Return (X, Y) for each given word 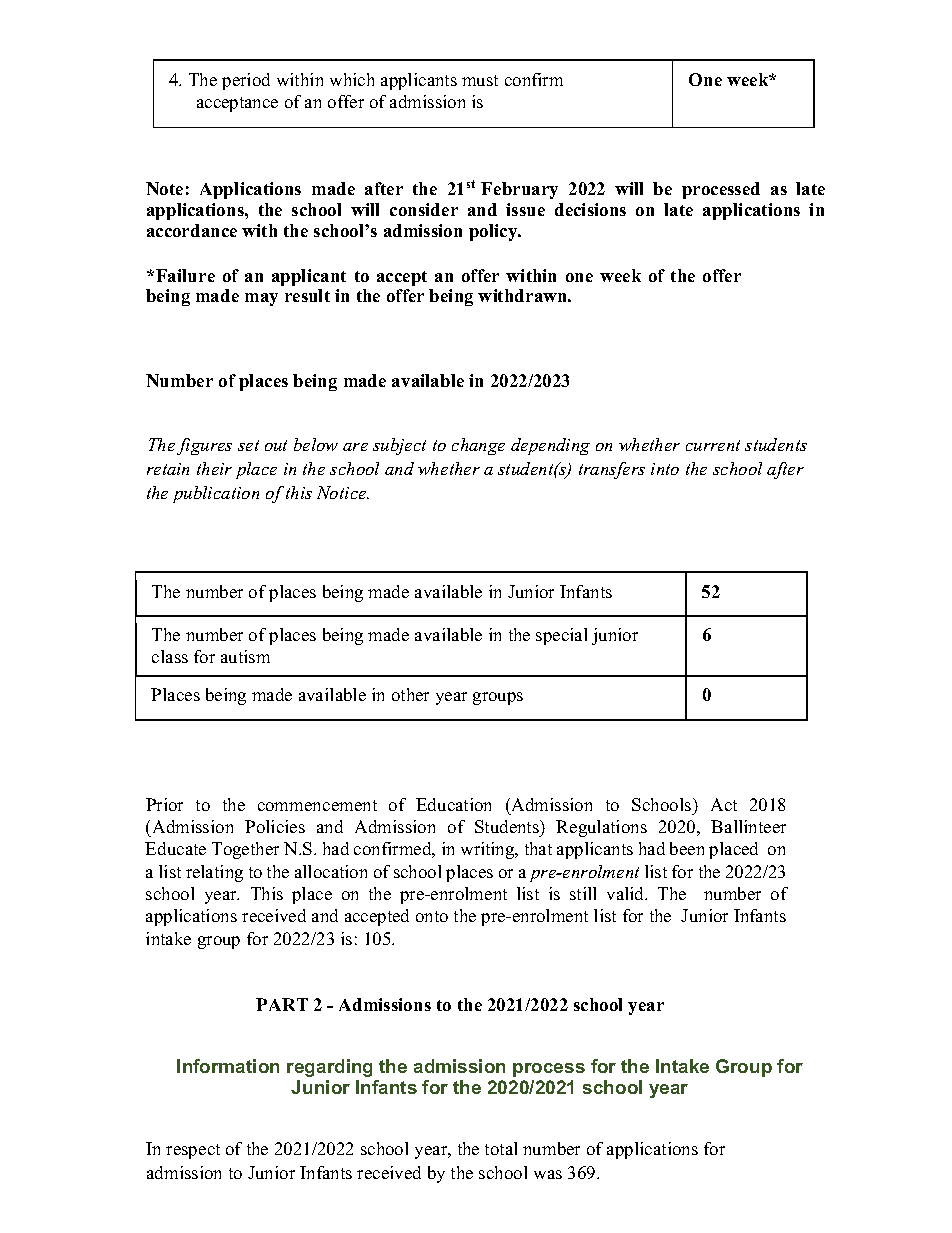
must (480, 80)
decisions (590, 209)
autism (245, 656)
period (246, 81)
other (410, 694)
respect (193, 1151)
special (561, 636)
